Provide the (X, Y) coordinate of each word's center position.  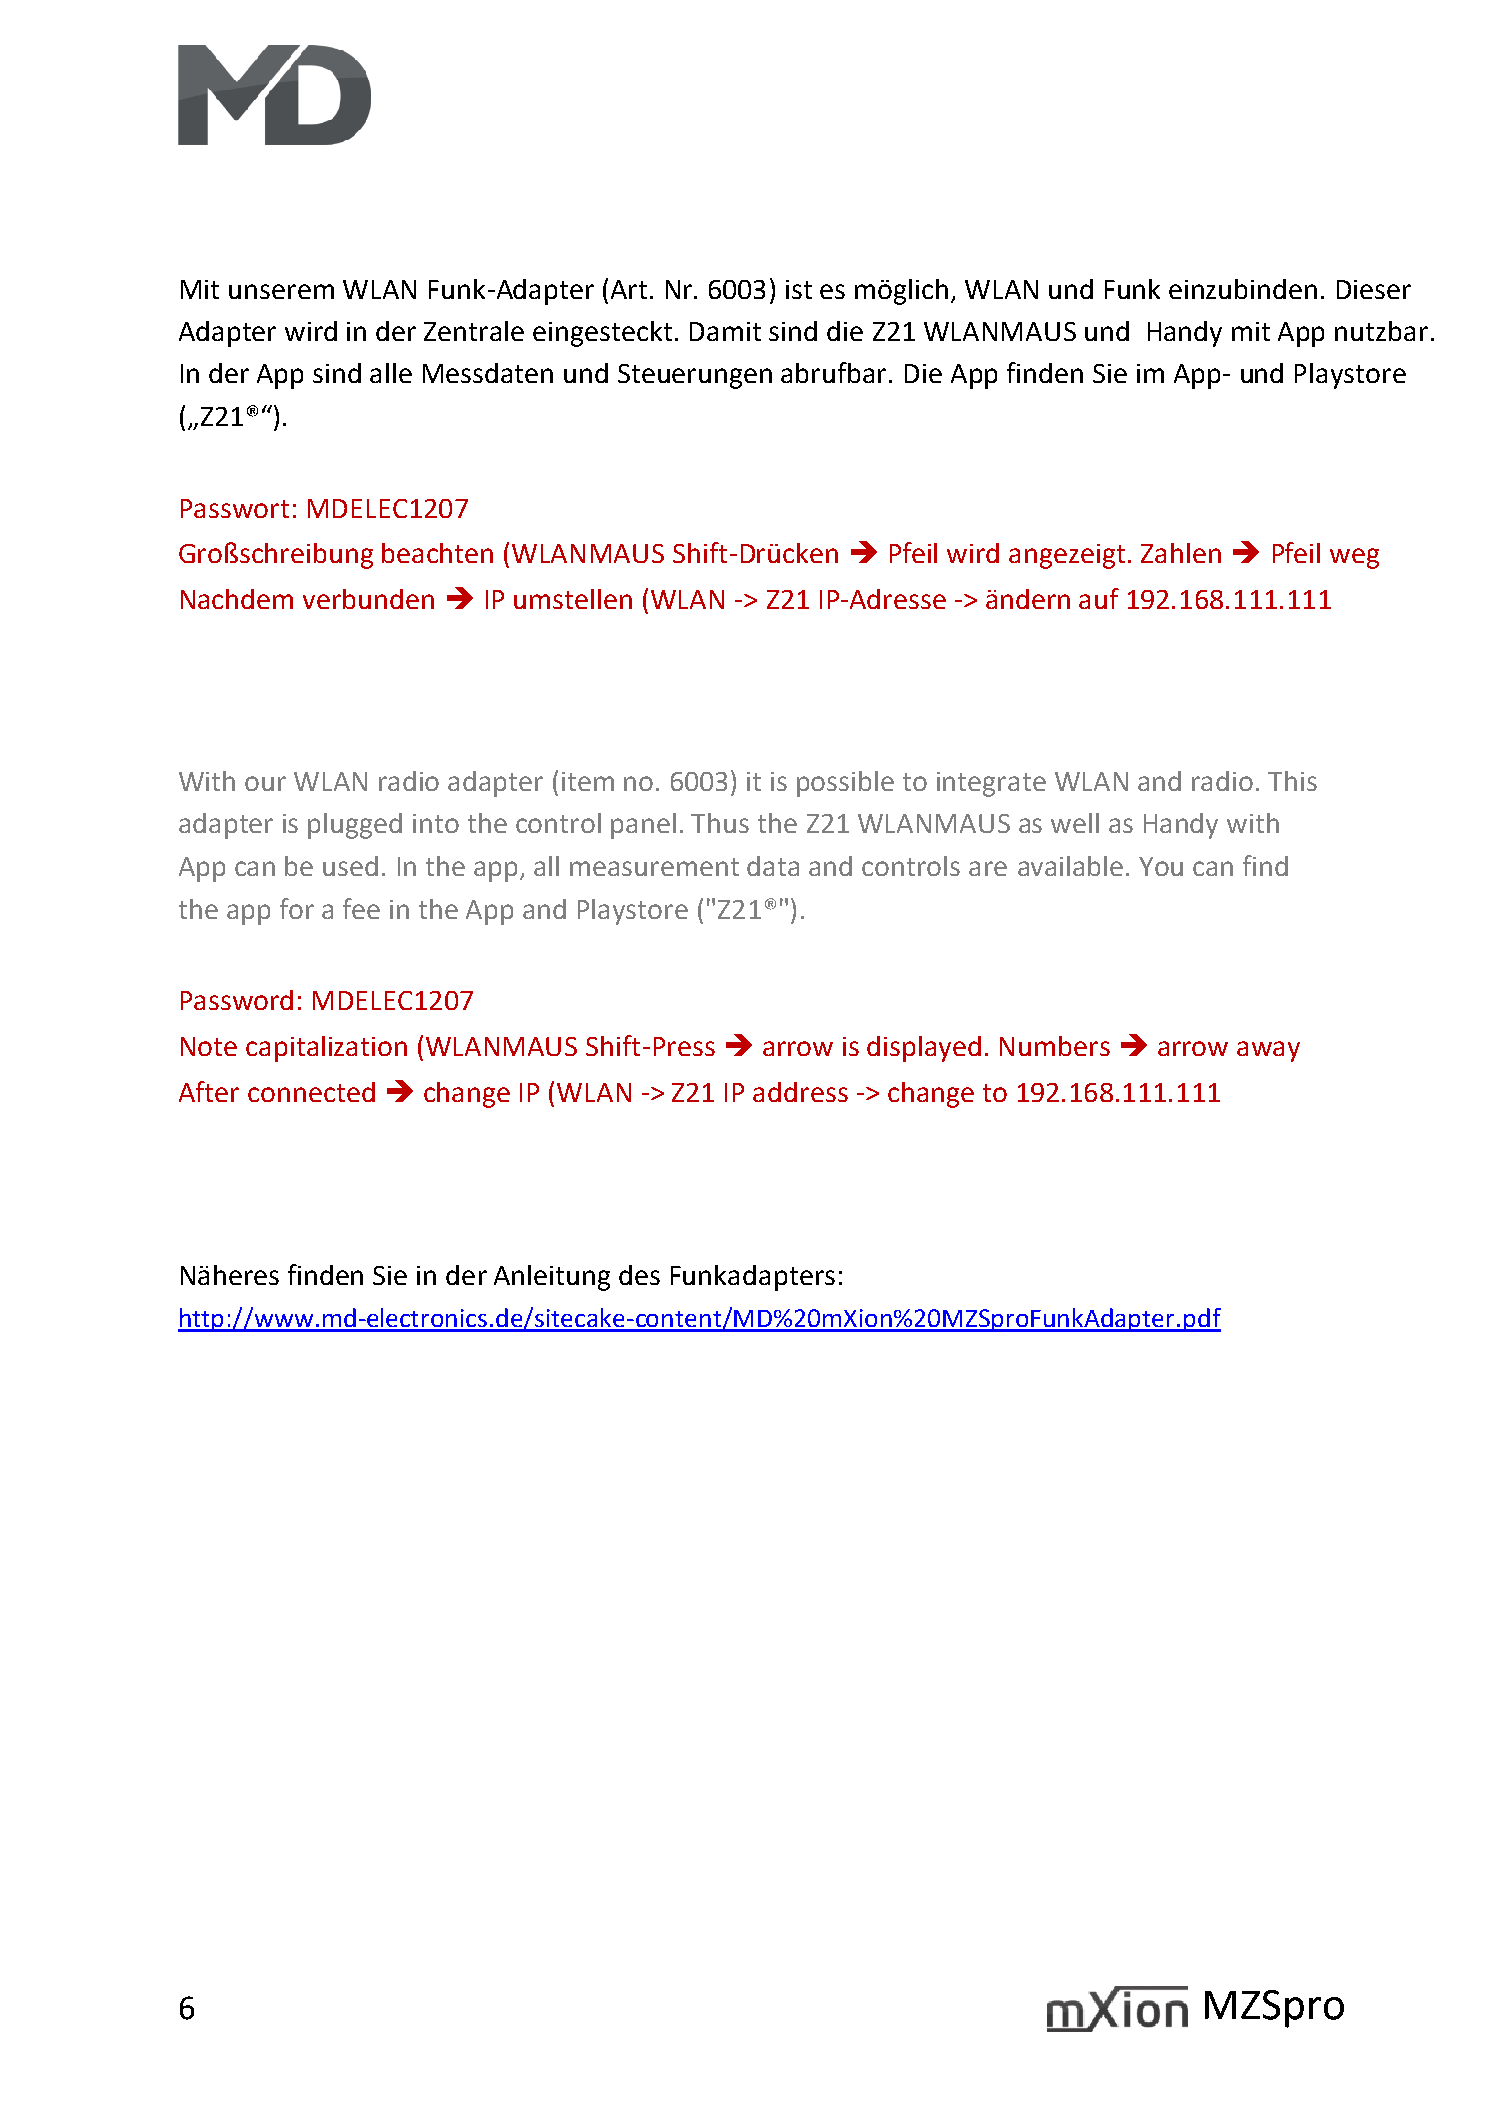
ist (799, 289)
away (1268, 1051)
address (800, 1092)
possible (845, 784)
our (265, 783)
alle (391, 373)
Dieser (1374, 289)
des (639, 1275)
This (1292, 781)
